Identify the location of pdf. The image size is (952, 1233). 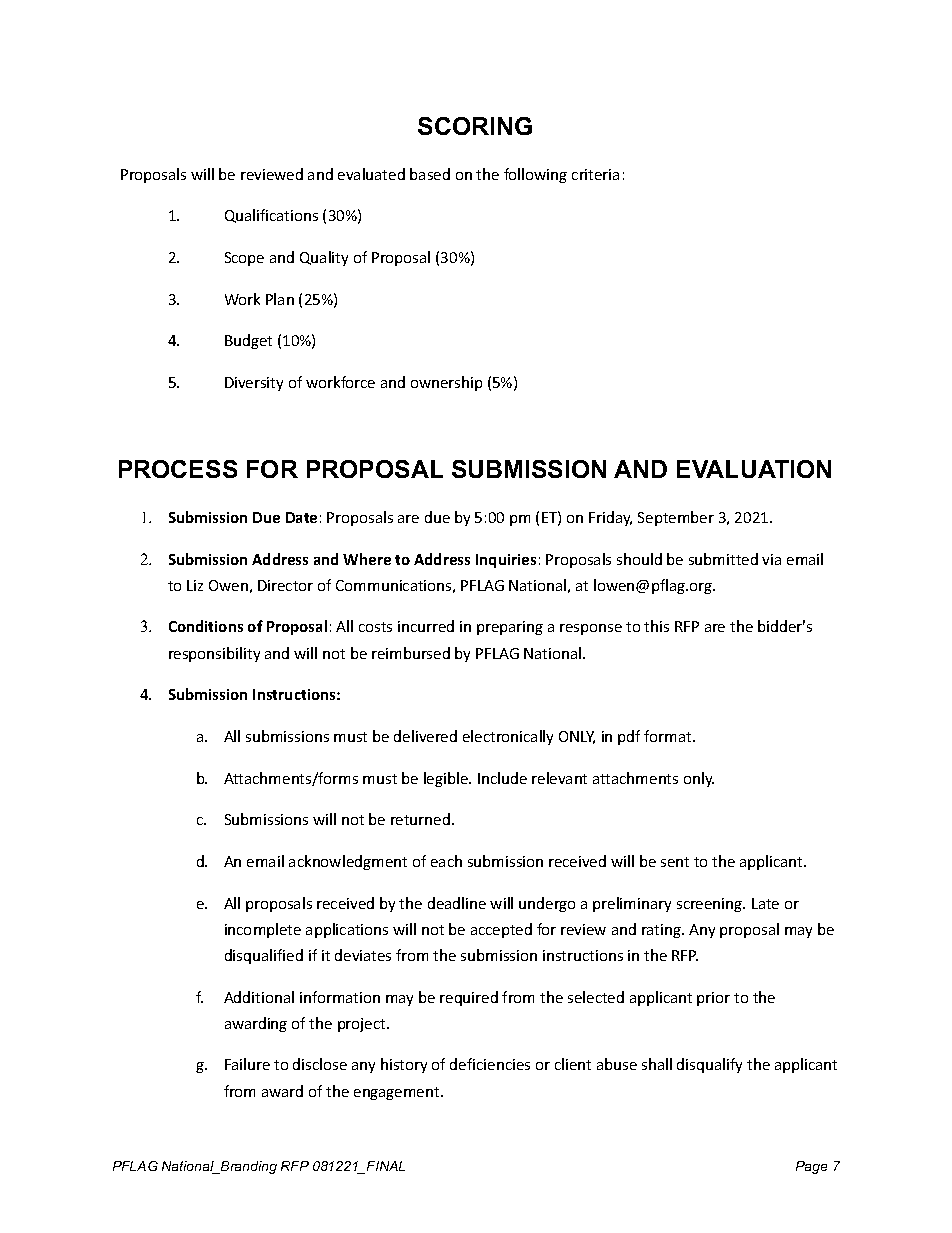
(629, 737).
